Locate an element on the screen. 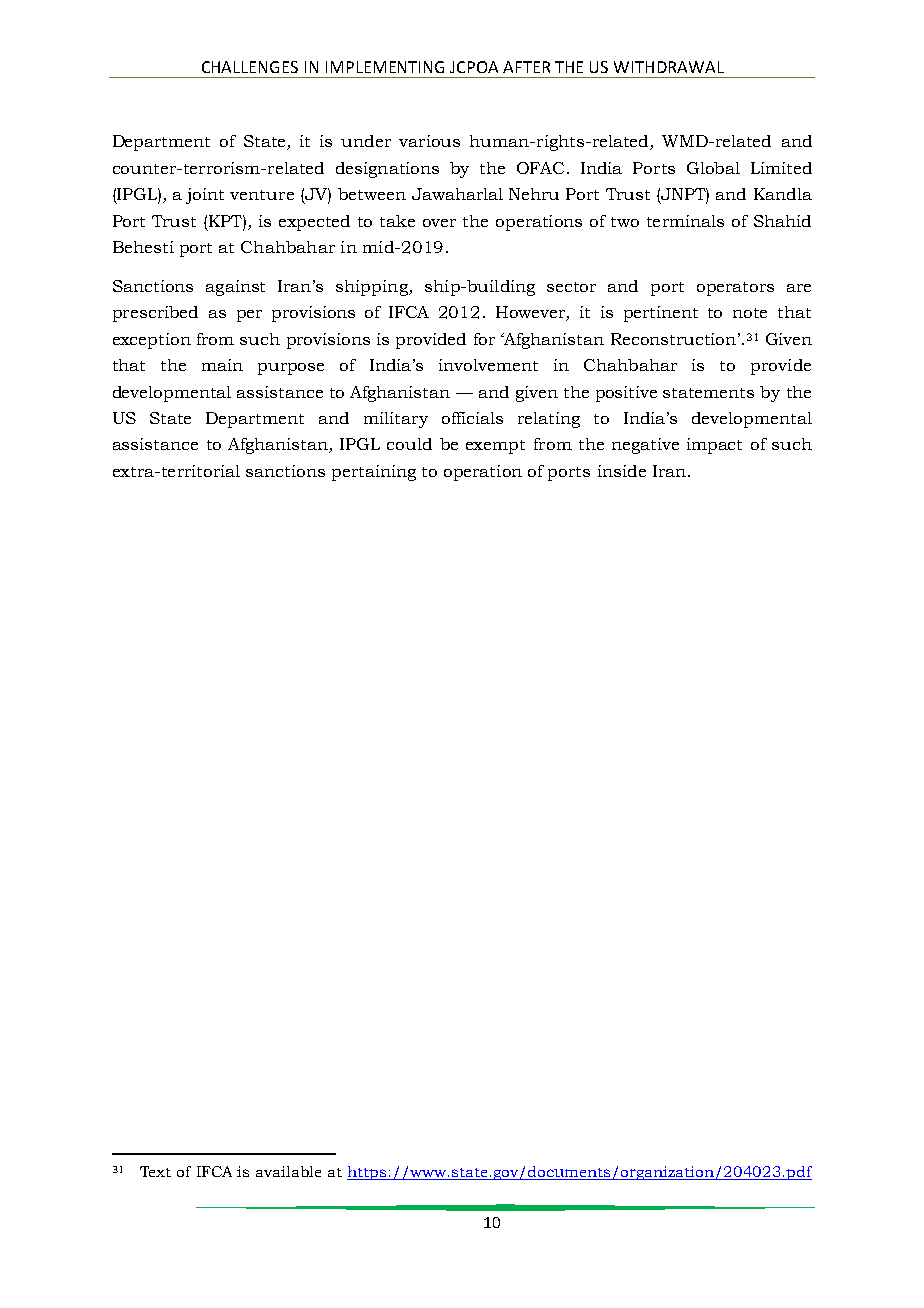 The image size is (924, 1308). main is located at coordinates (222, 365).
